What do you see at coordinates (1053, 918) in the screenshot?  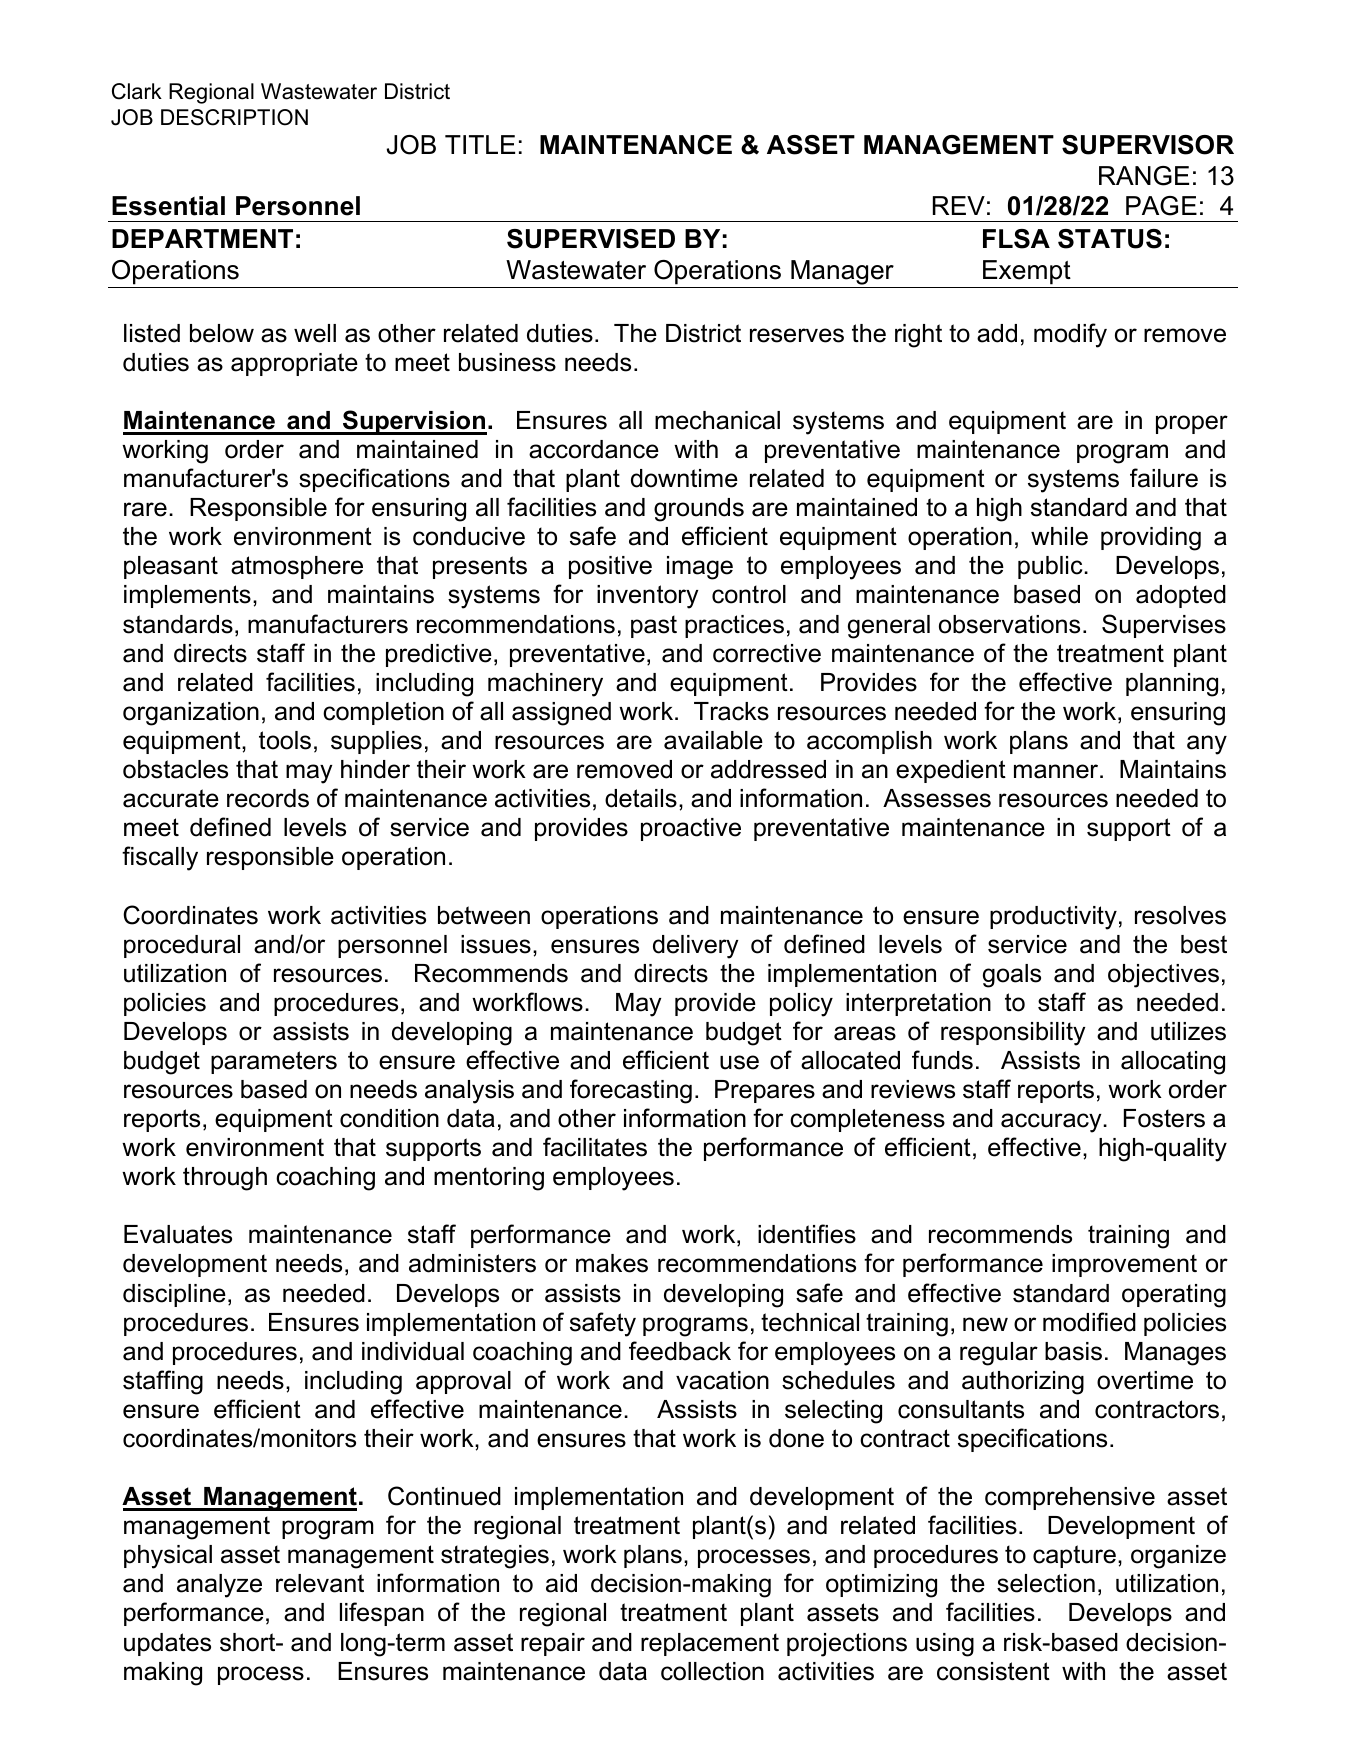 I see `productivity` at bounding box center [1053, 918].
